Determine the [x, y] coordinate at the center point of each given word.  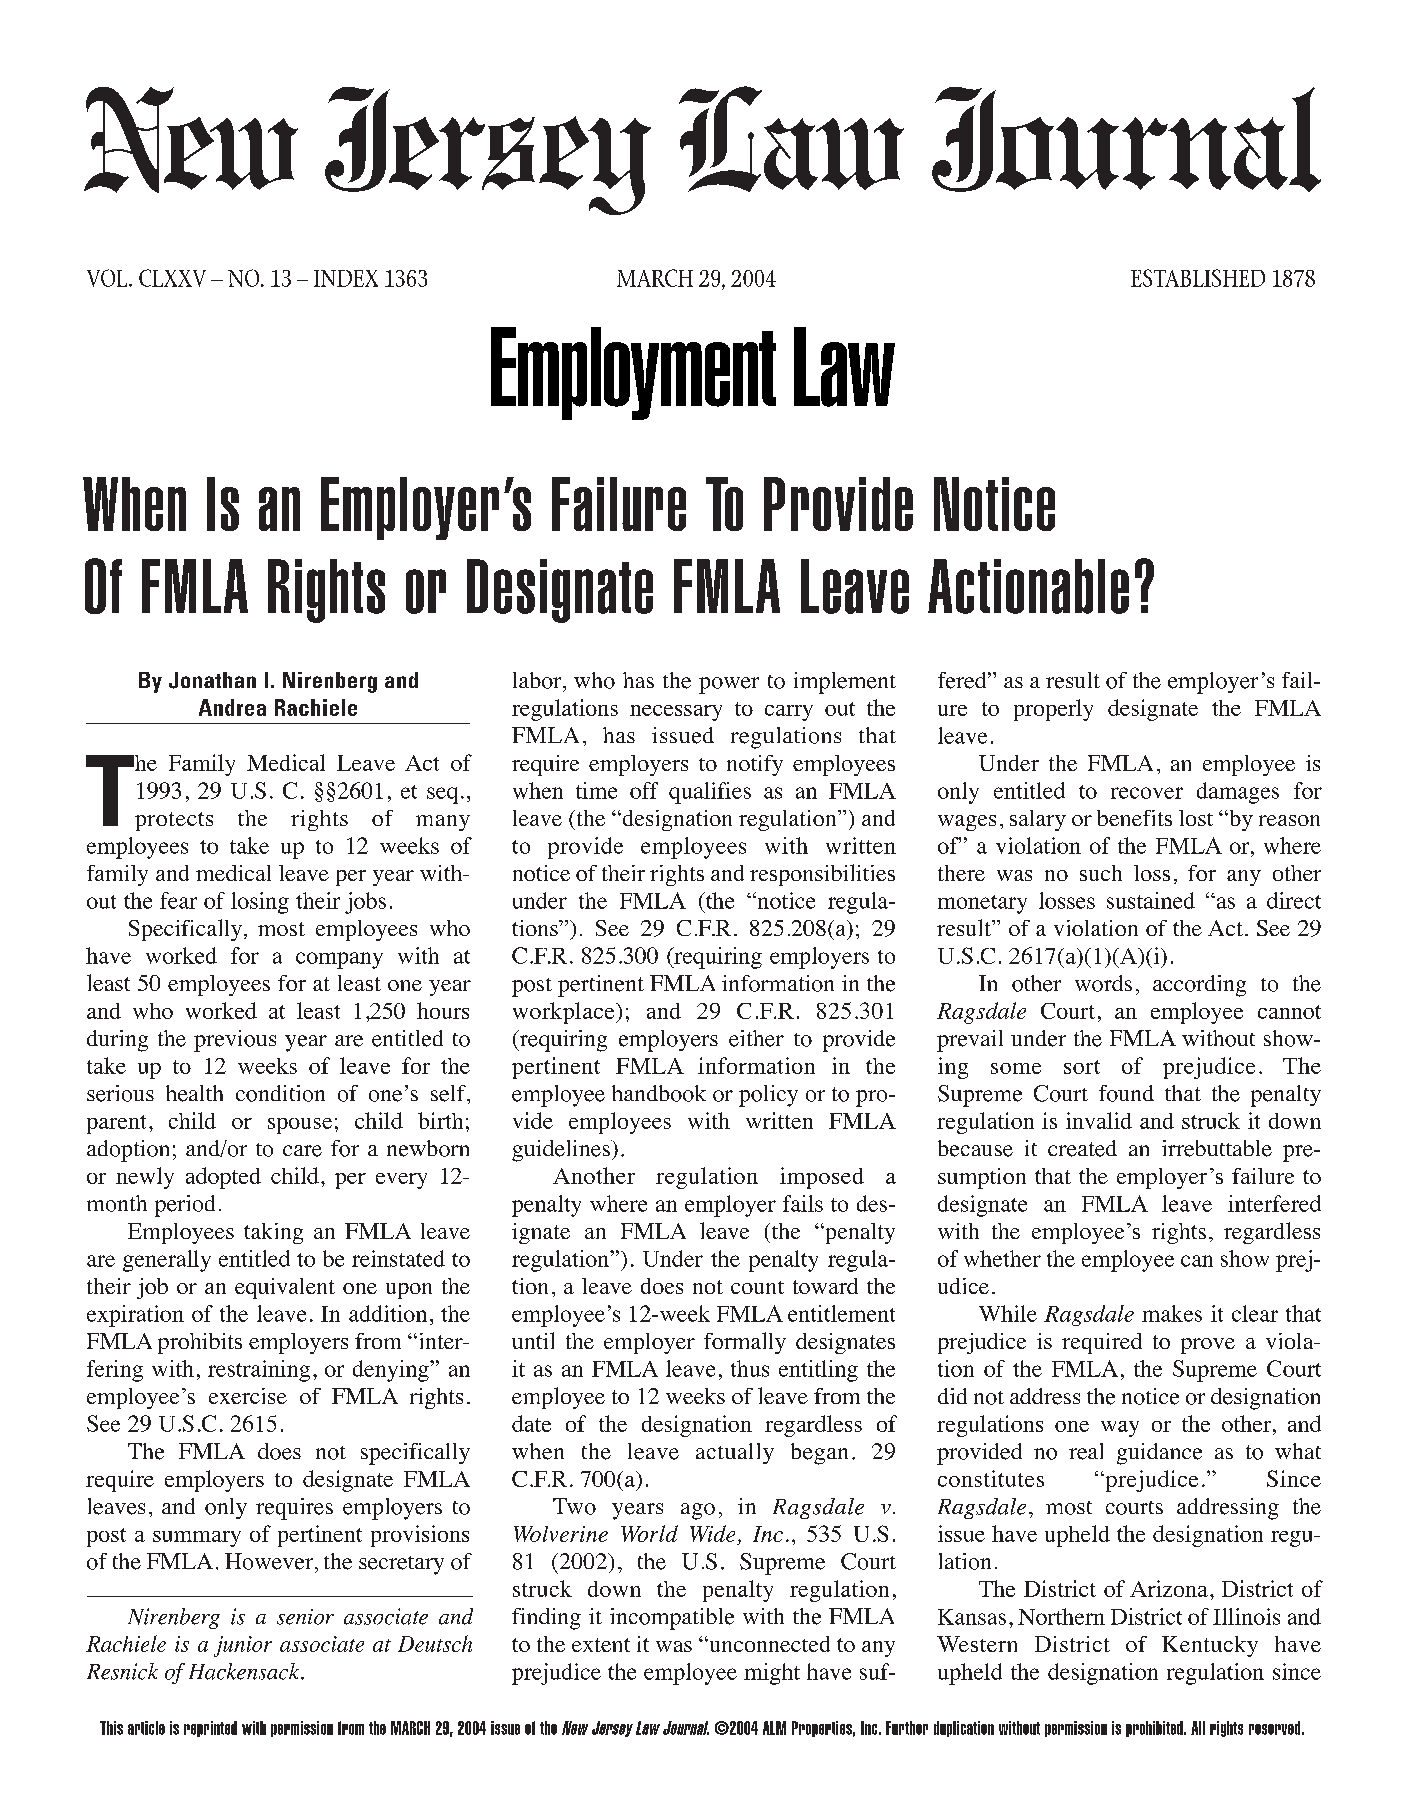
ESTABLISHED [1198, 278]
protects [174, 821]
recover [1147, 793]
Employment [633, 373]
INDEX [346, 278]
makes [1172, 1313]
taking [273, 1233]
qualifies [710, 793]
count [757, 1287]
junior [243, 1646]
